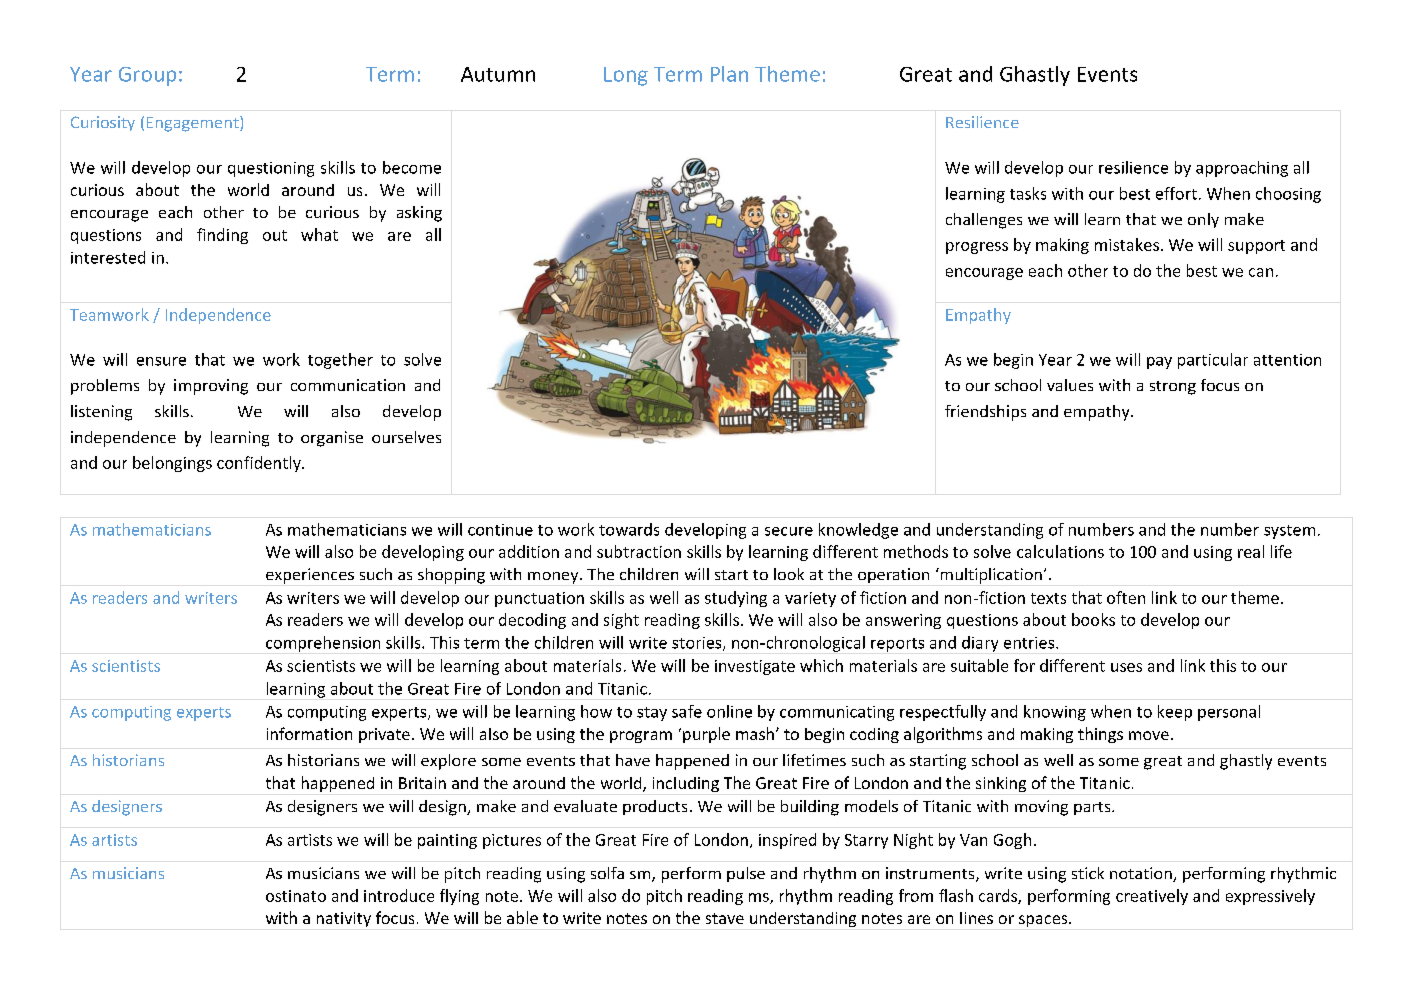 Image resolution: width=1408 pixels, height=995 pixels. I want to click on keep, so click(1175, 713).
